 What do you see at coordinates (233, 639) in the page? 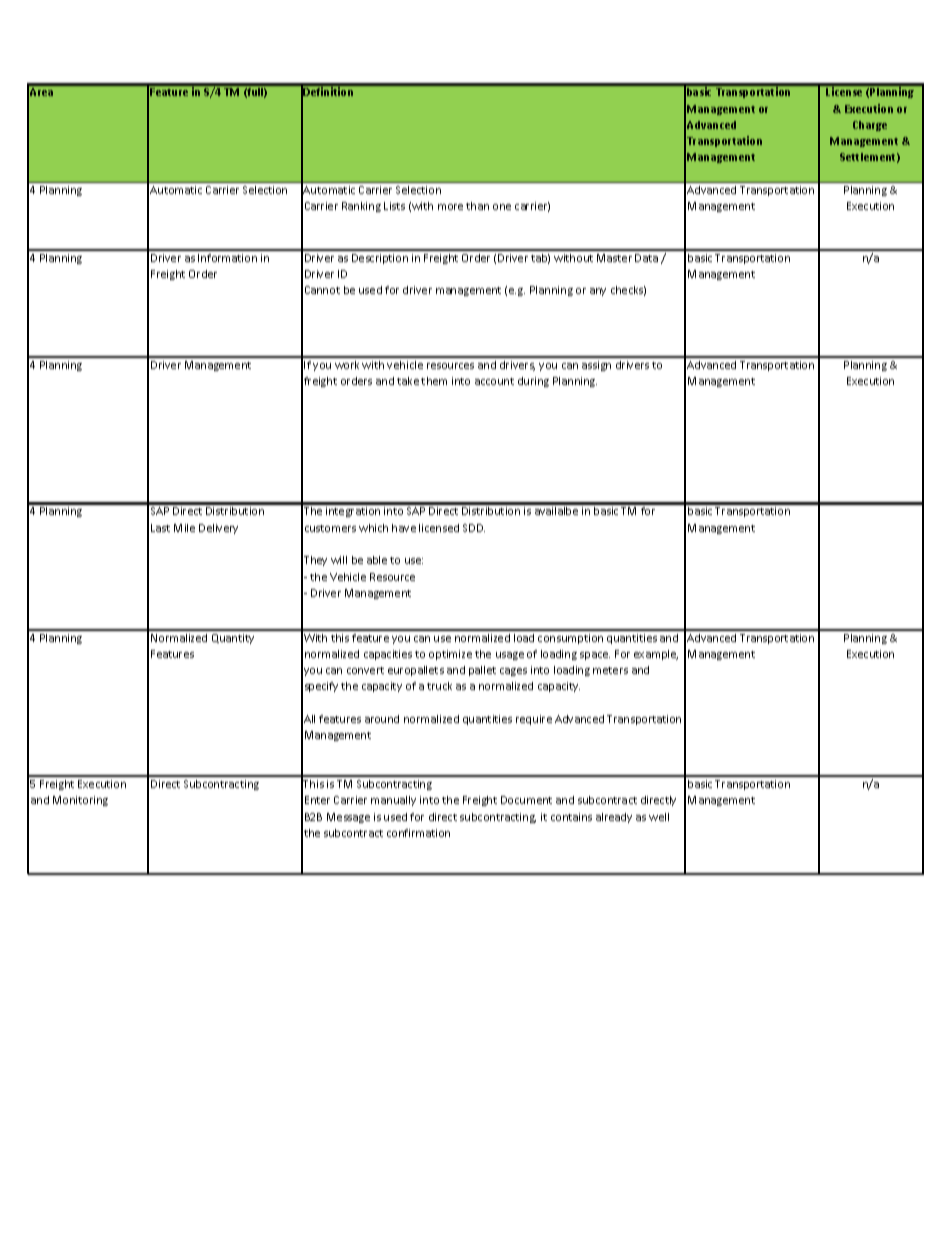
I see `Quantity` at bounding box center [233, 639].
